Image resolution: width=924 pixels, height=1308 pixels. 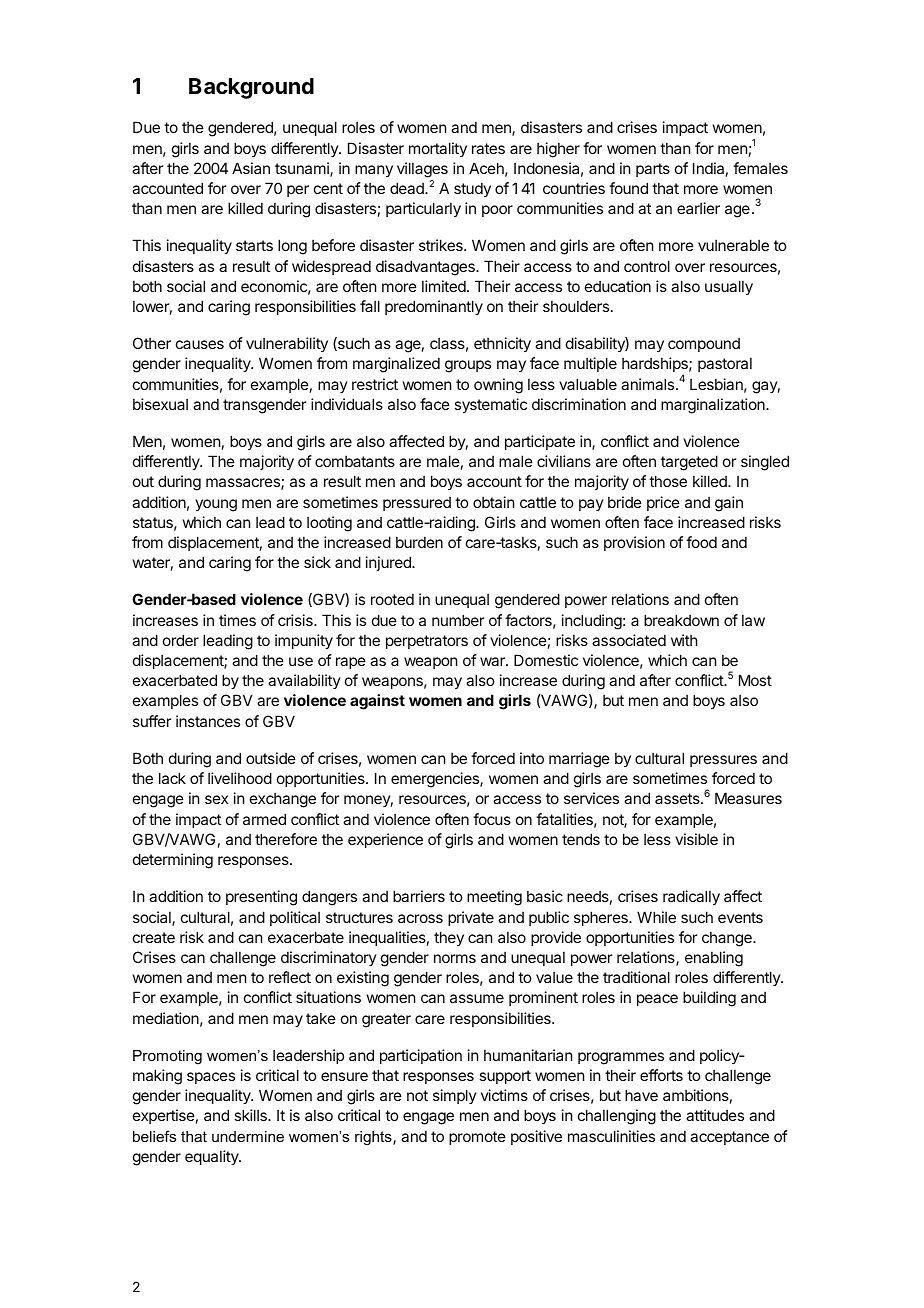 What do you see at coordinates (653, 170) in the screenshot?
I see `parts` at bounding box center [653, 170].
